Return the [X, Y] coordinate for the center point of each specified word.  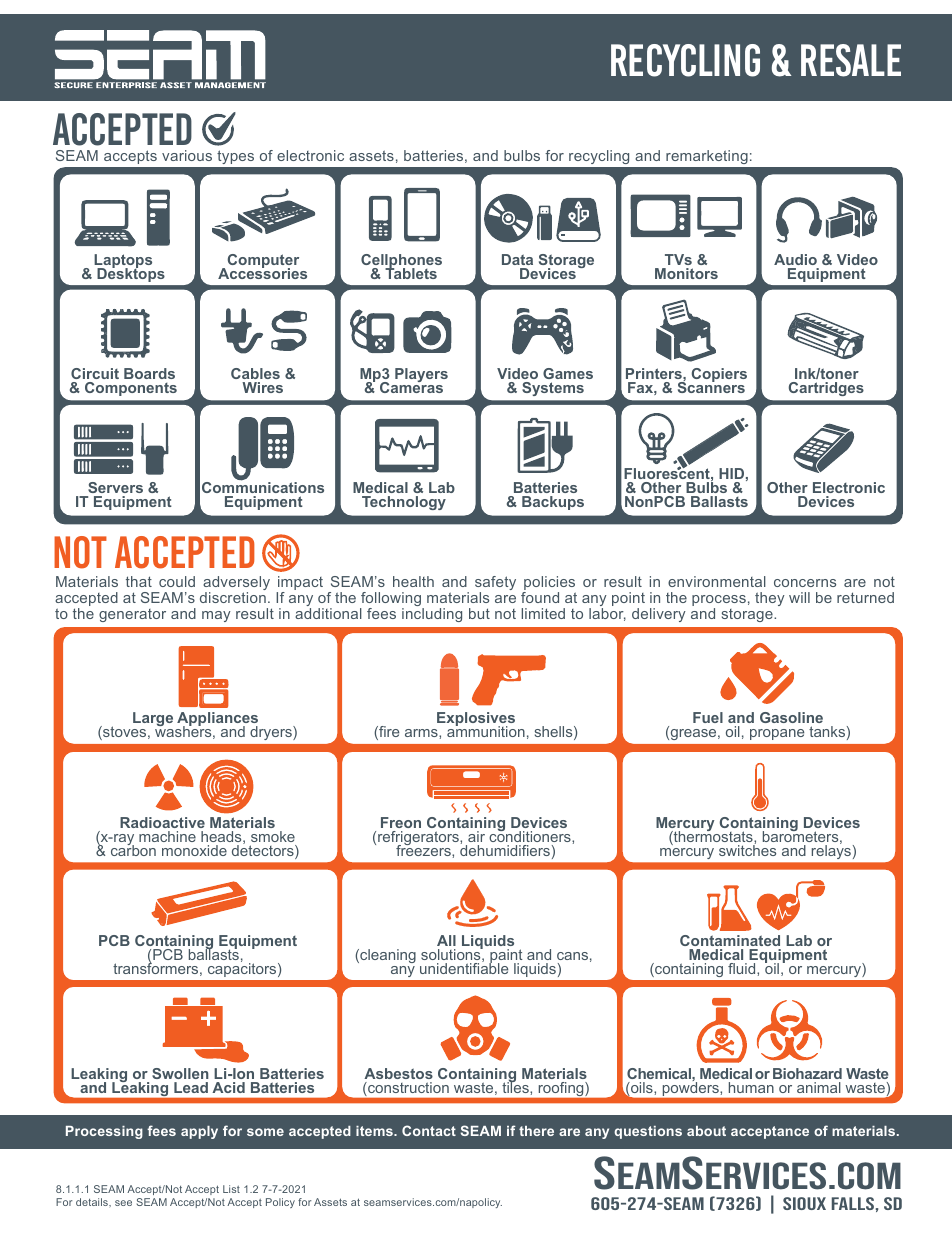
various [187, 155]
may [216, 616]
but [479, 613]
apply [199, 1132]
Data [517, 259]
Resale [851, 60]
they [770, 599]
